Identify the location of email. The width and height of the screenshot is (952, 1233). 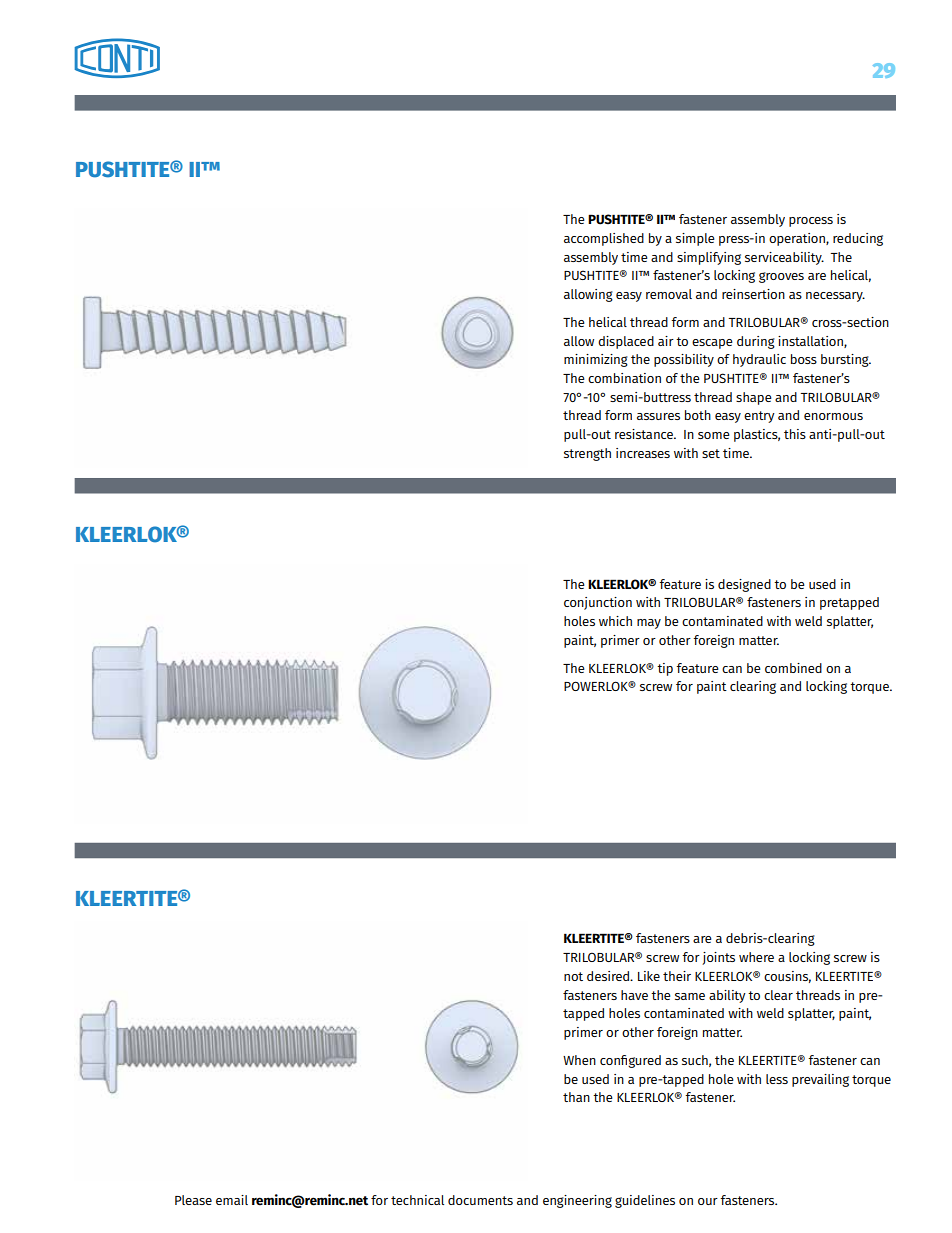
(232, 1200).
